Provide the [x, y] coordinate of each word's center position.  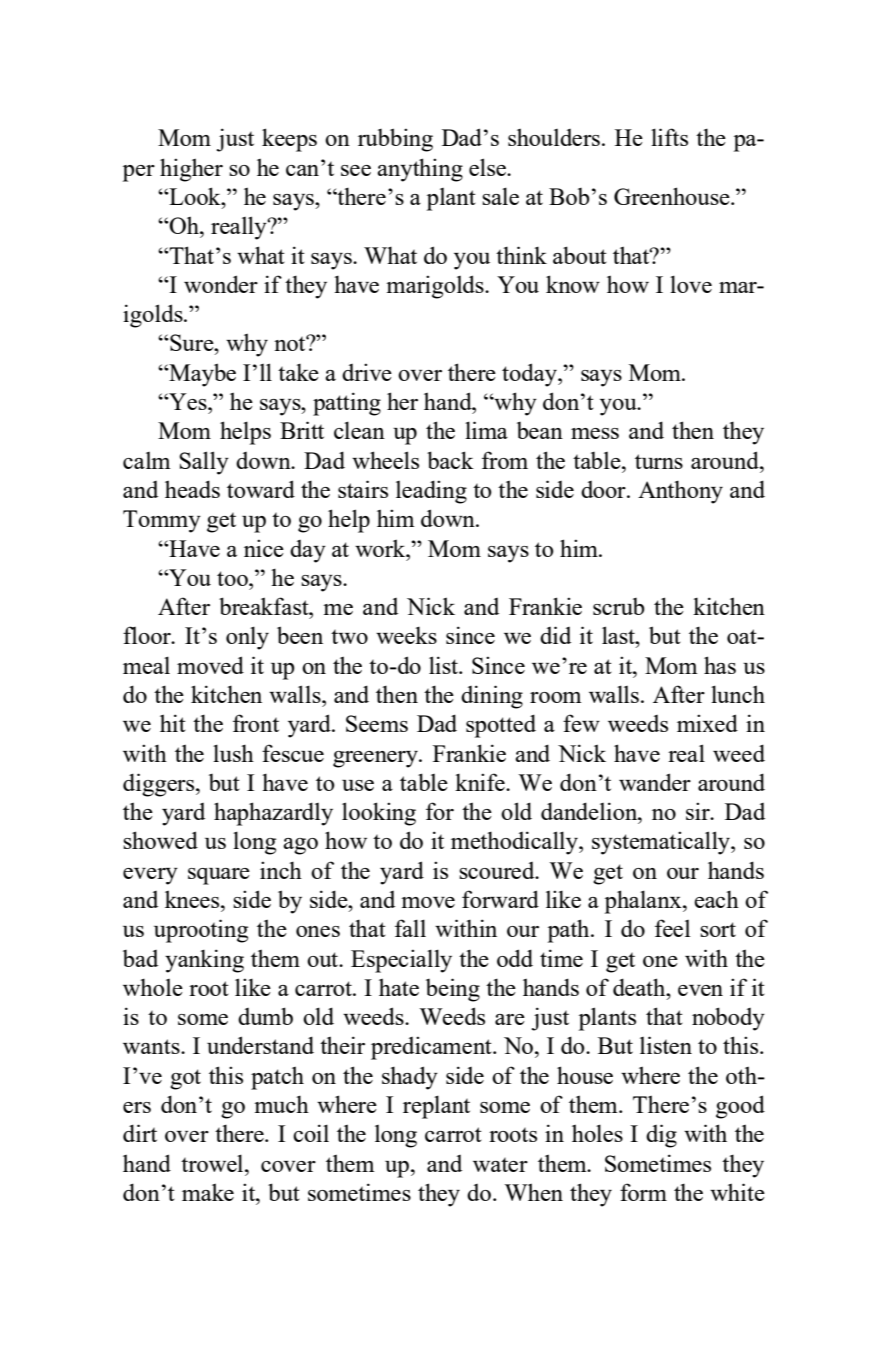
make [208, 1192]
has [720, 665]
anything [420, 170]
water [500, 1165]
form [643, 1192]
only [247, 638]
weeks [406, 635]
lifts [669, 137]
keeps [289, 140]
